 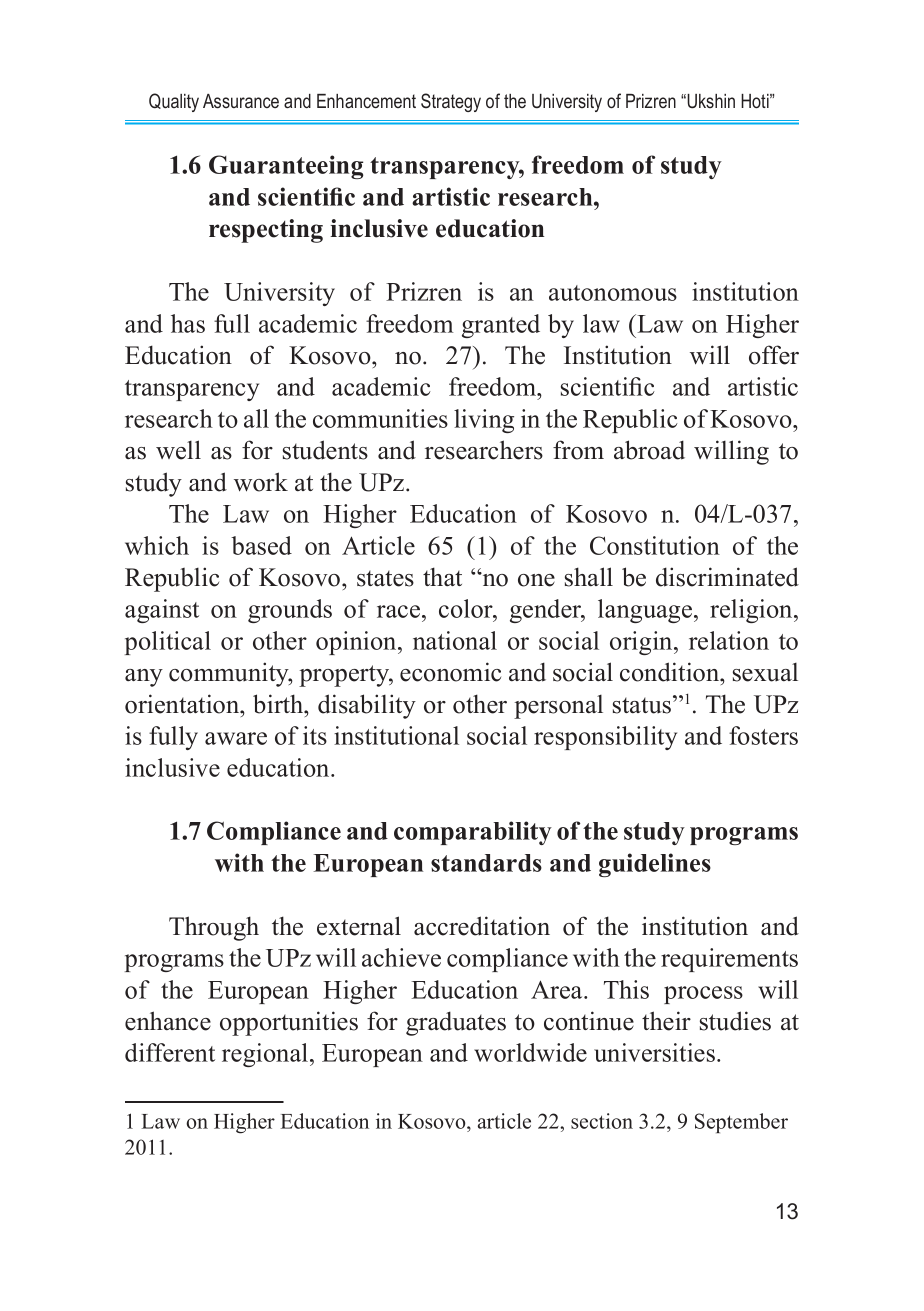 What do you see at coordinates (763, 735) in the screenshot?
I see `fosters` at bounding box center [763, 735].
